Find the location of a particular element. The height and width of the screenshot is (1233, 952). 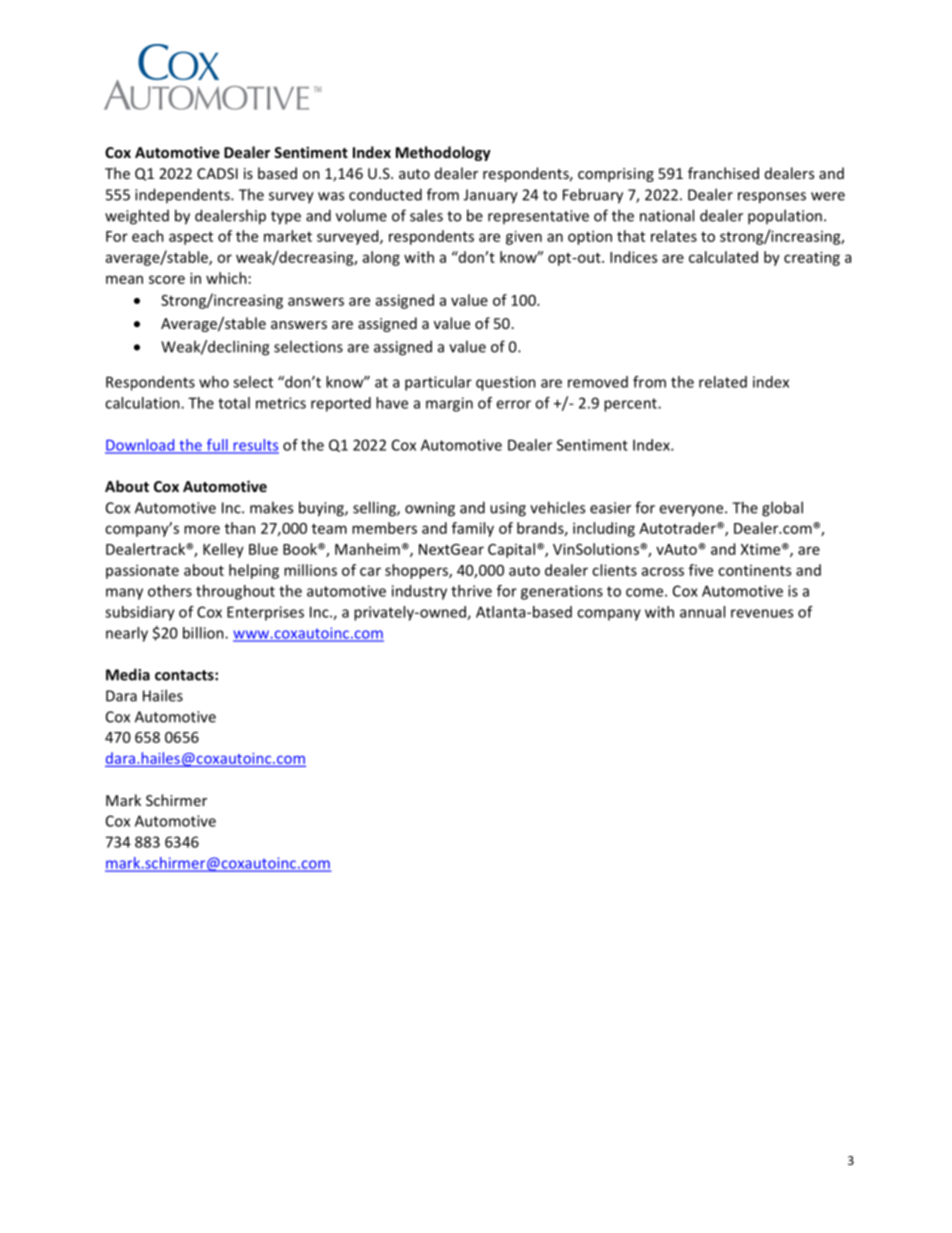

Methodology is located at coordinates (443, 153).
